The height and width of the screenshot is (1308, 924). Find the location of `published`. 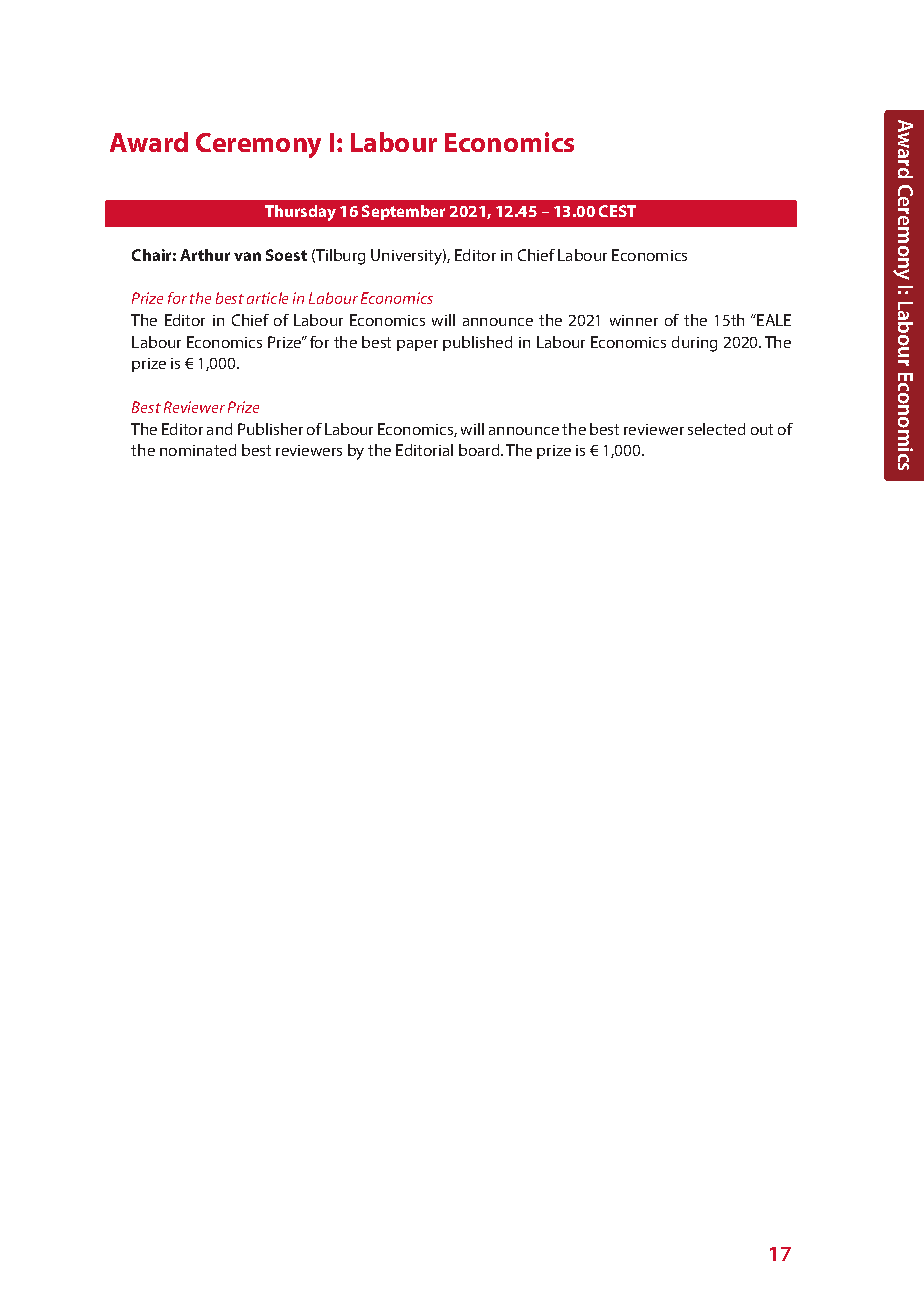

published is located at coordinates (477, 343).
